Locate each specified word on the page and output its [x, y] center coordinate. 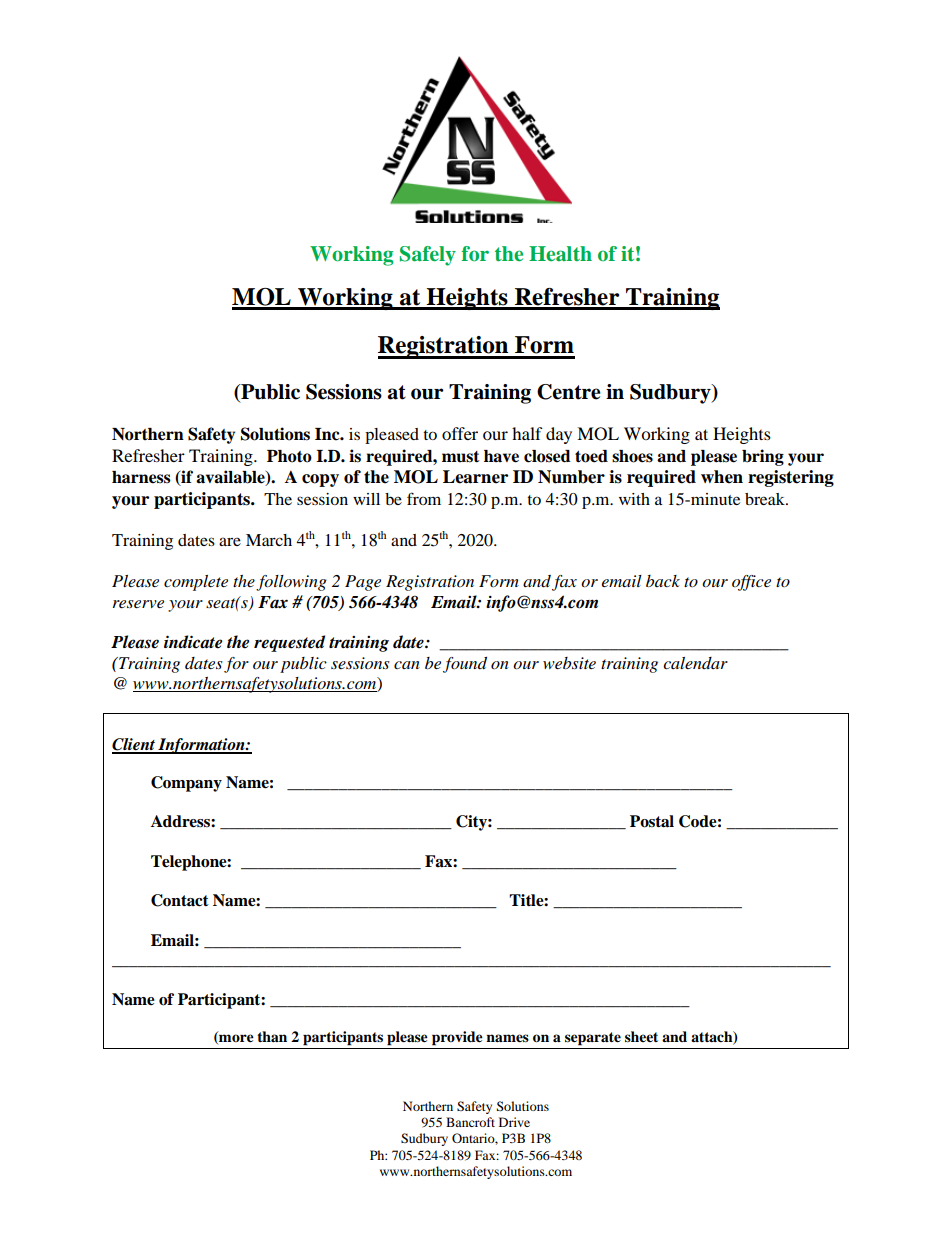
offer [460, 433]
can [407, 665]
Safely [428, 256]
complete [196, 583]
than [272, 1036]
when [722, 477]
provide [457, 1038]
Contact [180, 900]
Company [186, 784]
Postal [652, 821]
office [751, 583]
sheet [641, 1036]
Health [560, 253]
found [465, 665]
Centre [569, 392]
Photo [289, 456]
